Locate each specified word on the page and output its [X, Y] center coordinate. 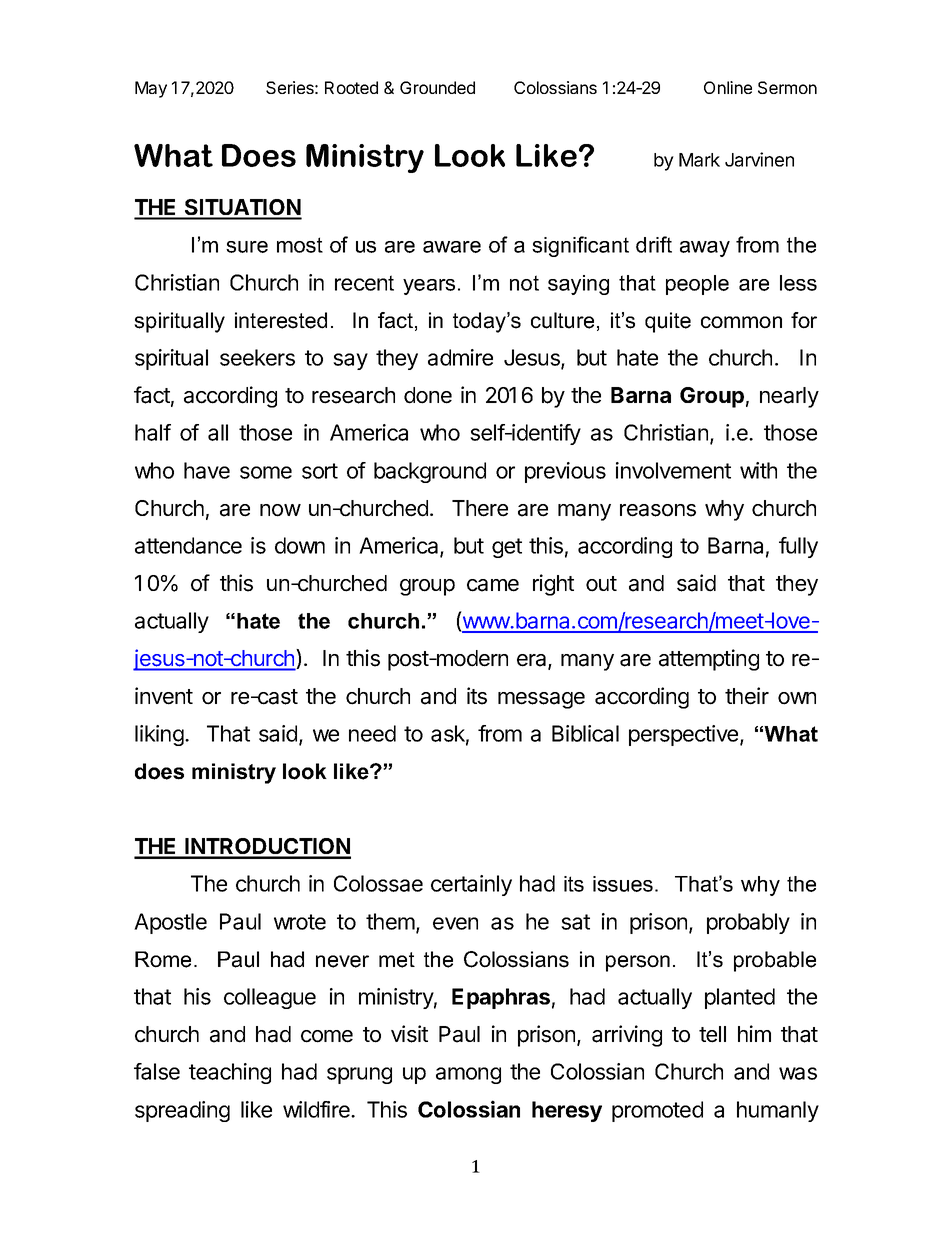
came [493, 585]
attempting [709, 660]
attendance [188, 545]
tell [712, 1034]
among [468, 1075]
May [151, 89]
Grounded [437, 87]
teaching [230, 1073]
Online [728, 87]
